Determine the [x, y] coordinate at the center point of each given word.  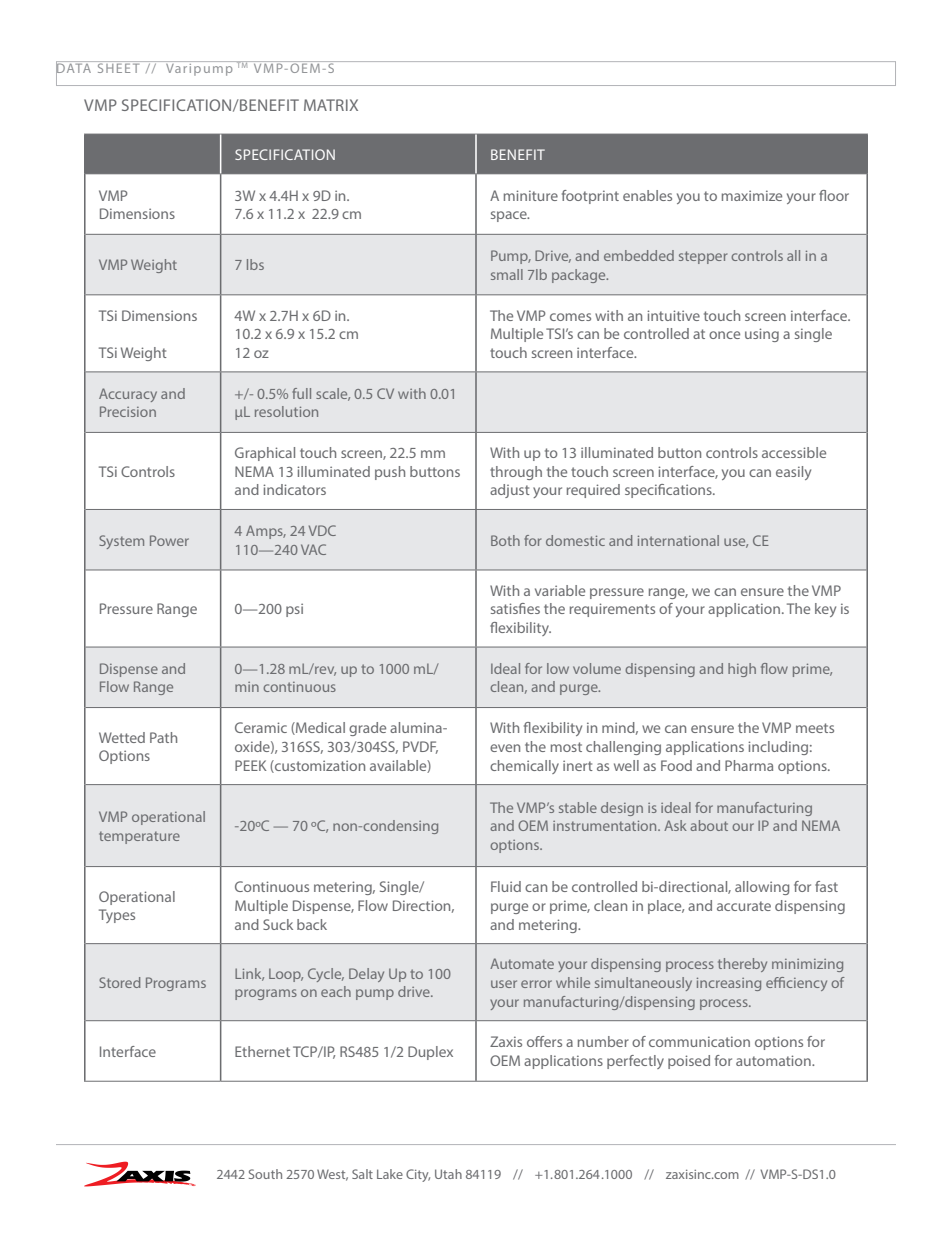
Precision [128, 411]
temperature [139, 837]
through [516, 473]
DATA [74, 68]
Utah [448, 1174]
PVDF [420, 747]
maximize [752, 195]
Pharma [749, 765]
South [265, 1174]
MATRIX [331, 105]
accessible [794, 452]
